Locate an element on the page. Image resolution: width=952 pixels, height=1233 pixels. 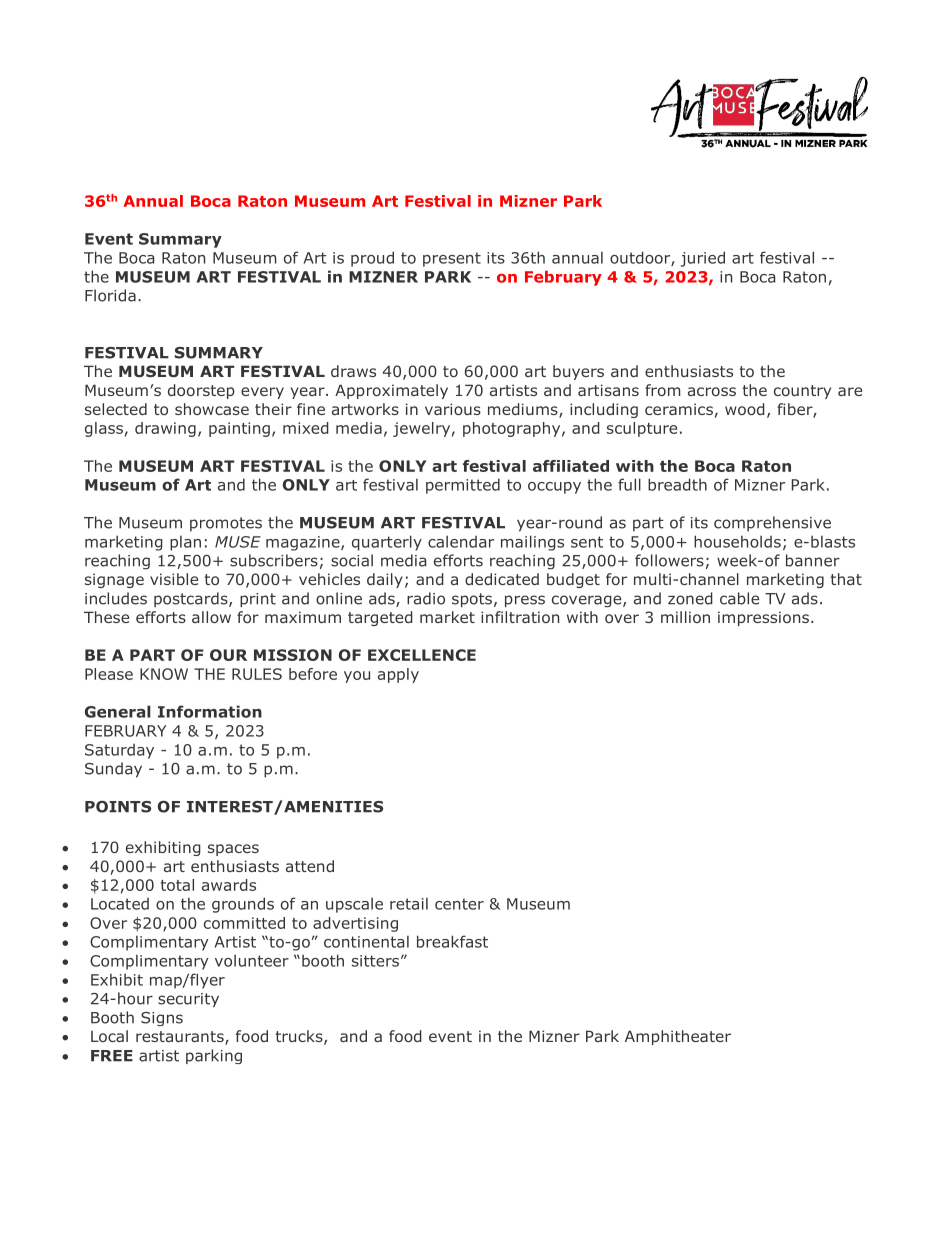
various is located at coordinates (453, 409).
